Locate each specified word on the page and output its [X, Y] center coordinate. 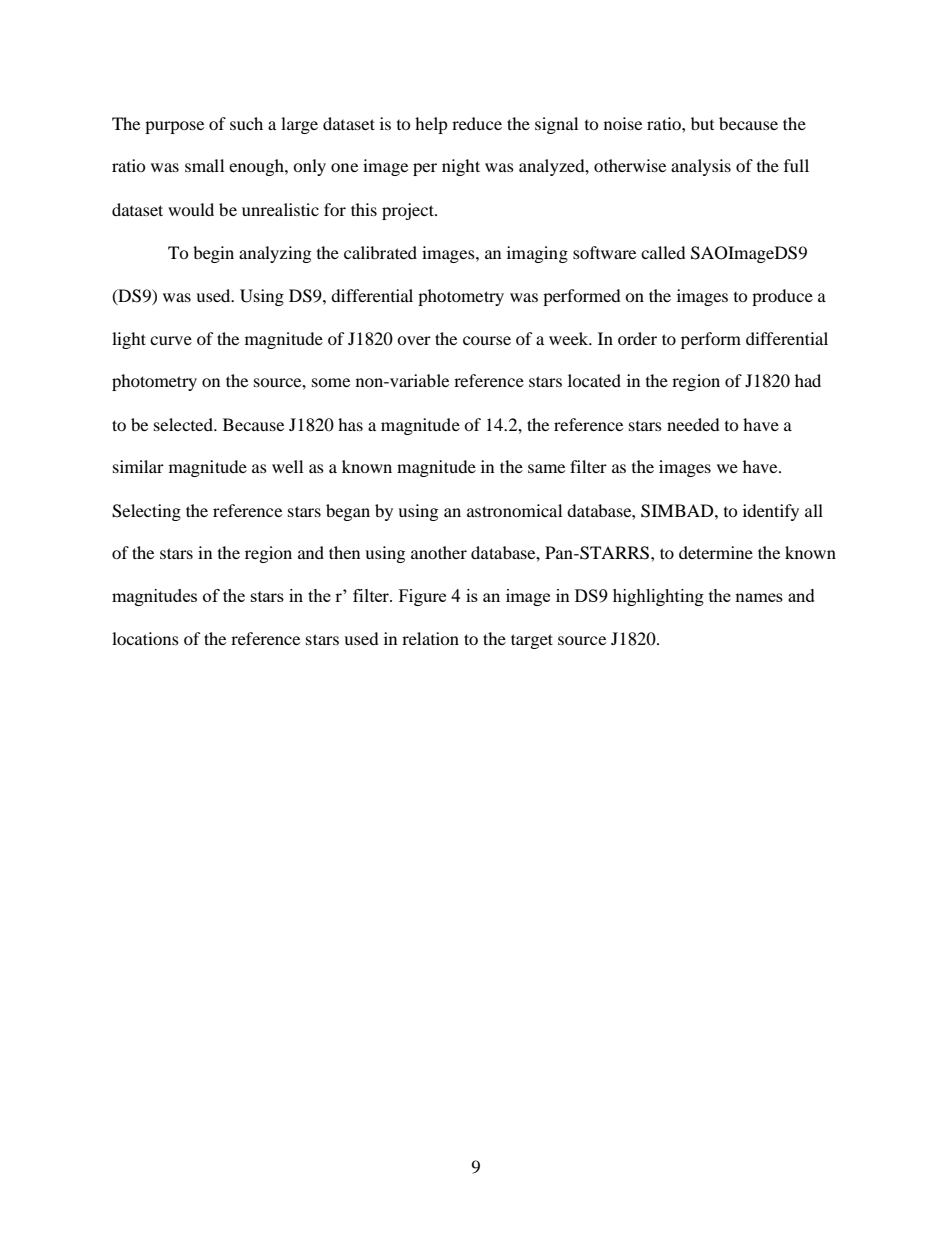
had [808, 380]
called [663, 252]
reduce [477, 123]
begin [213, 254]
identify [771, 512]
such [246, 123]
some [331, 382]
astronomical [514, 510]
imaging [537, 254]
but [702, 123]
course [487, 340]
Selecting [146, 512]
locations [145, 638]
